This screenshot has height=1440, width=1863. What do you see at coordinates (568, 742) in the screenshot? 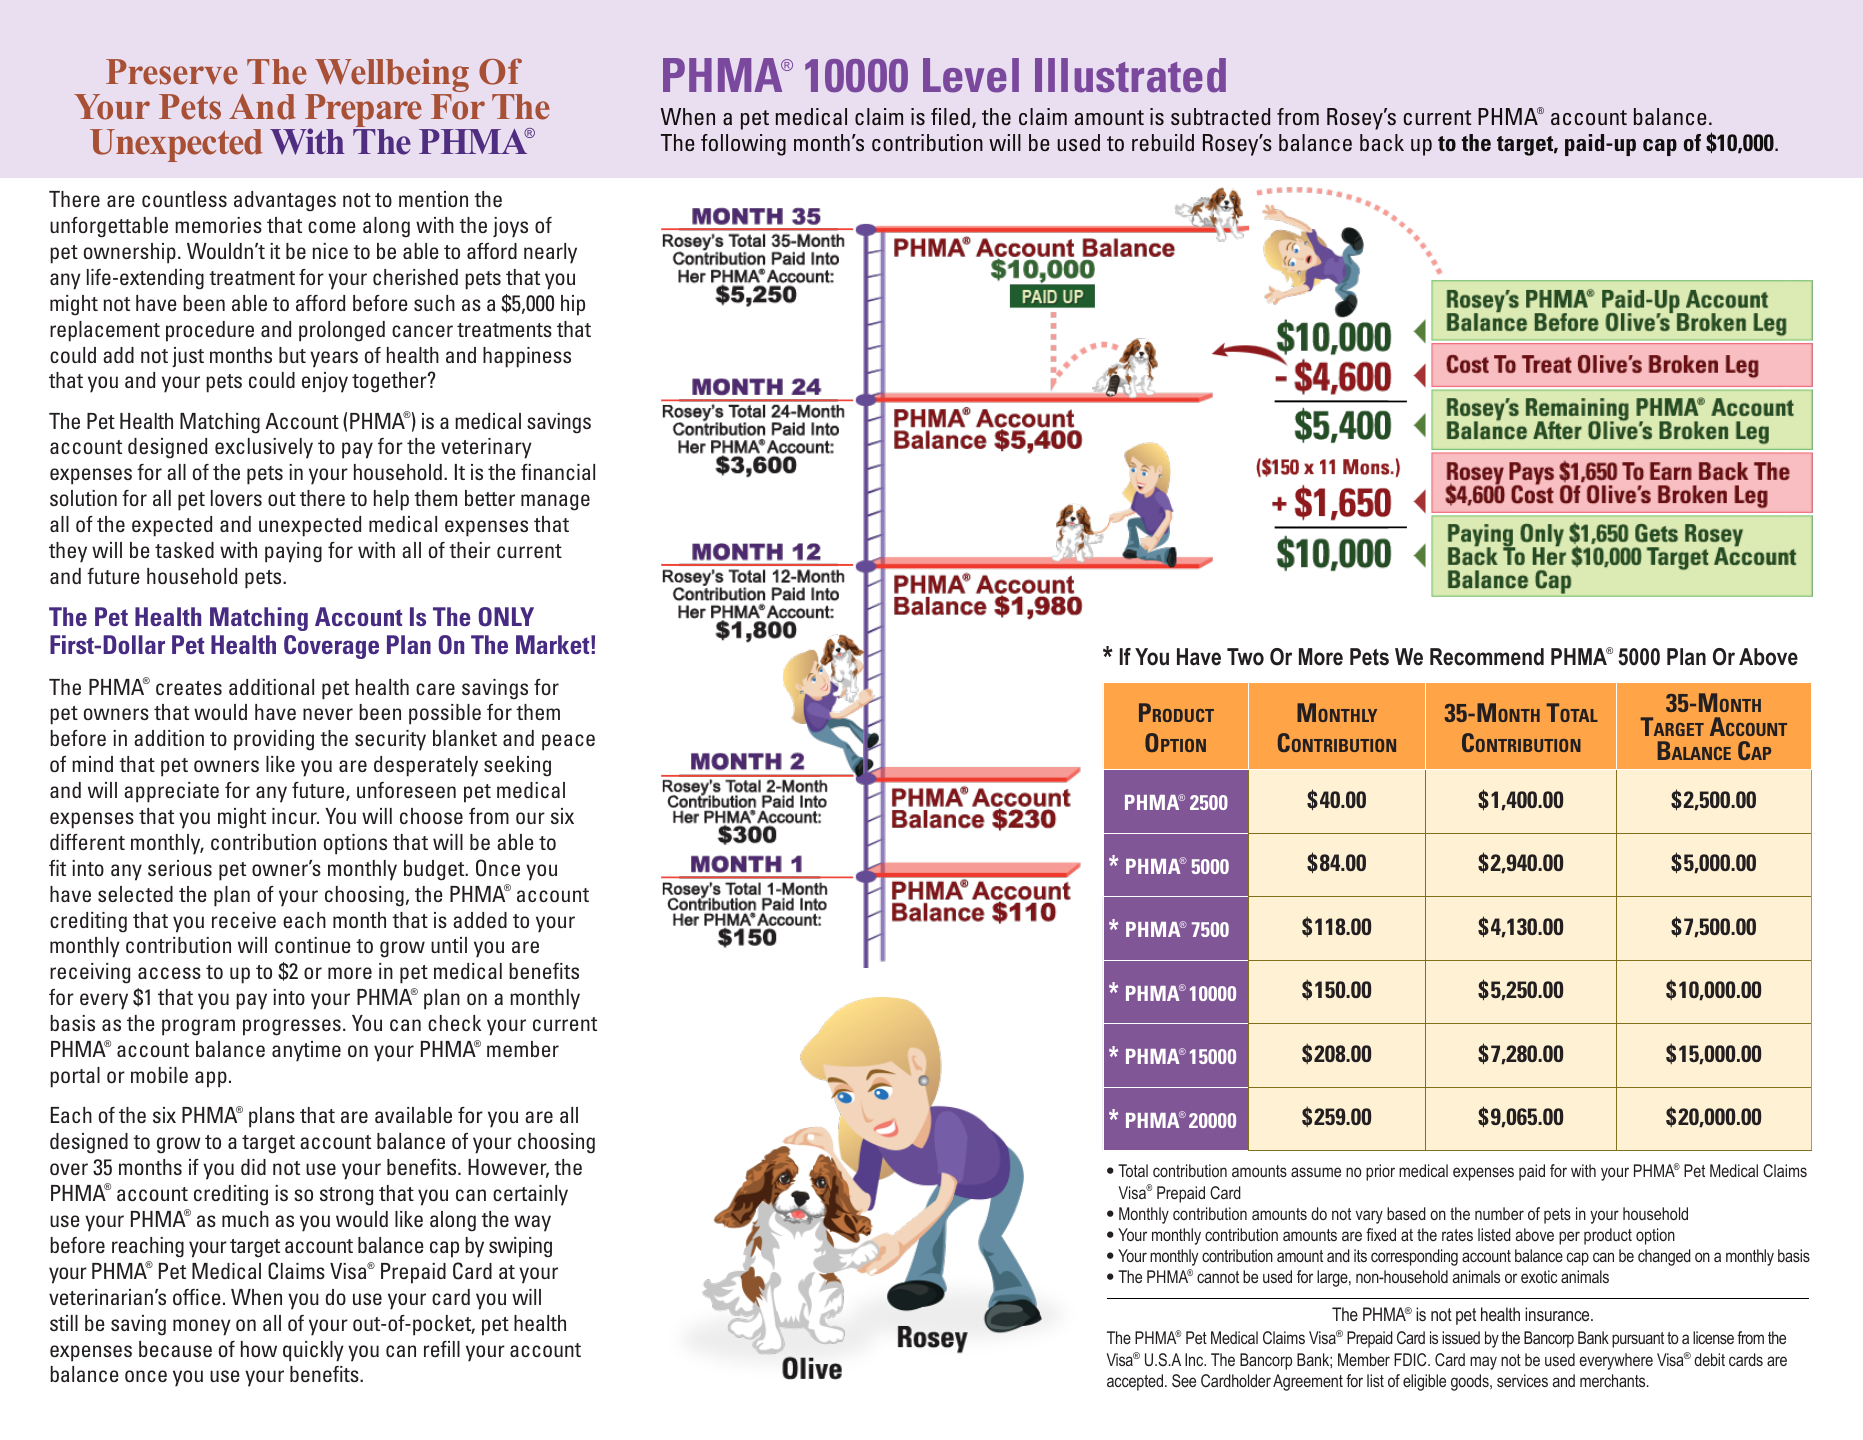
I see `peace` at bounding box center [568, 742].
